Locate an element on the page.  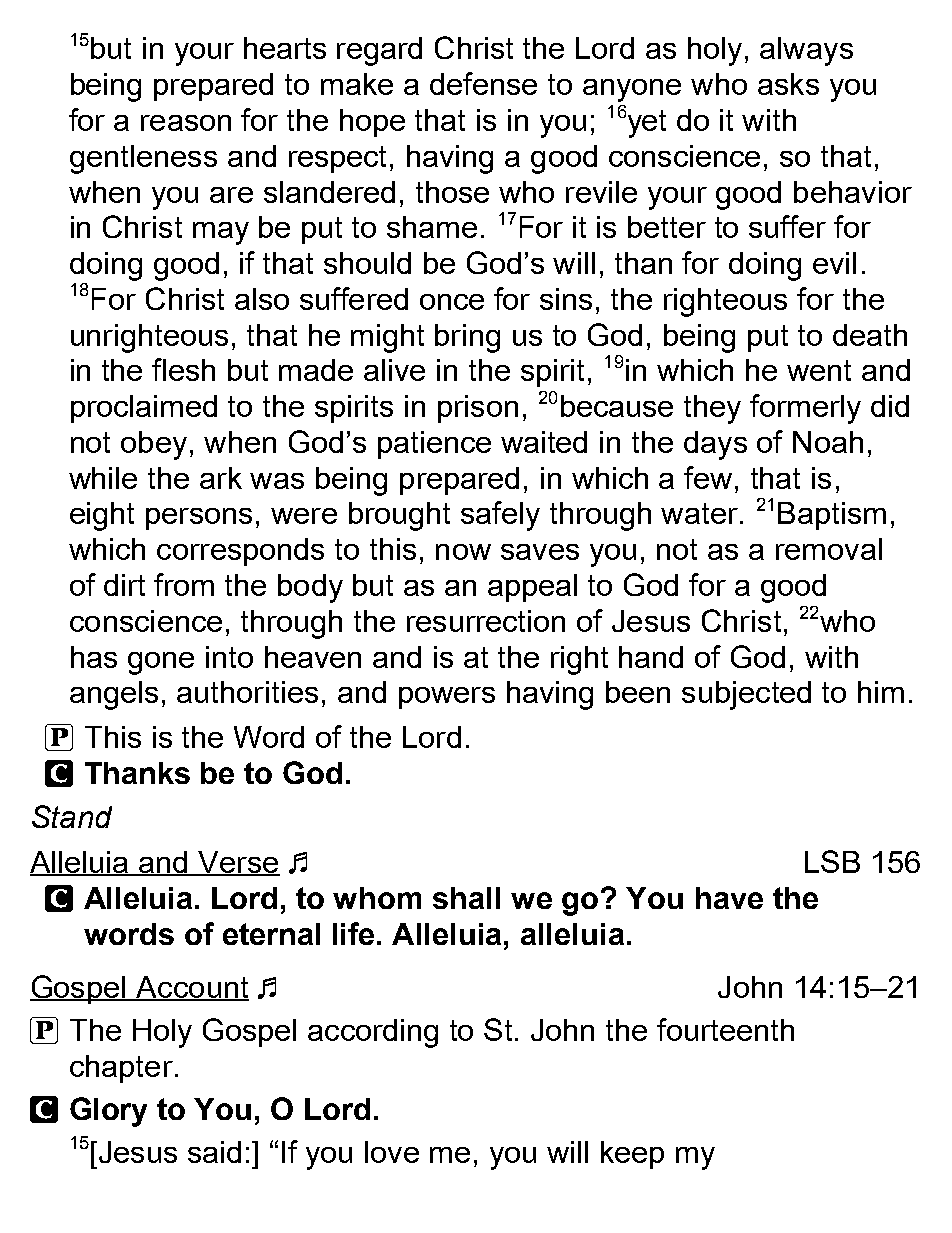
resurrection is located at coordinates (486, 621).
